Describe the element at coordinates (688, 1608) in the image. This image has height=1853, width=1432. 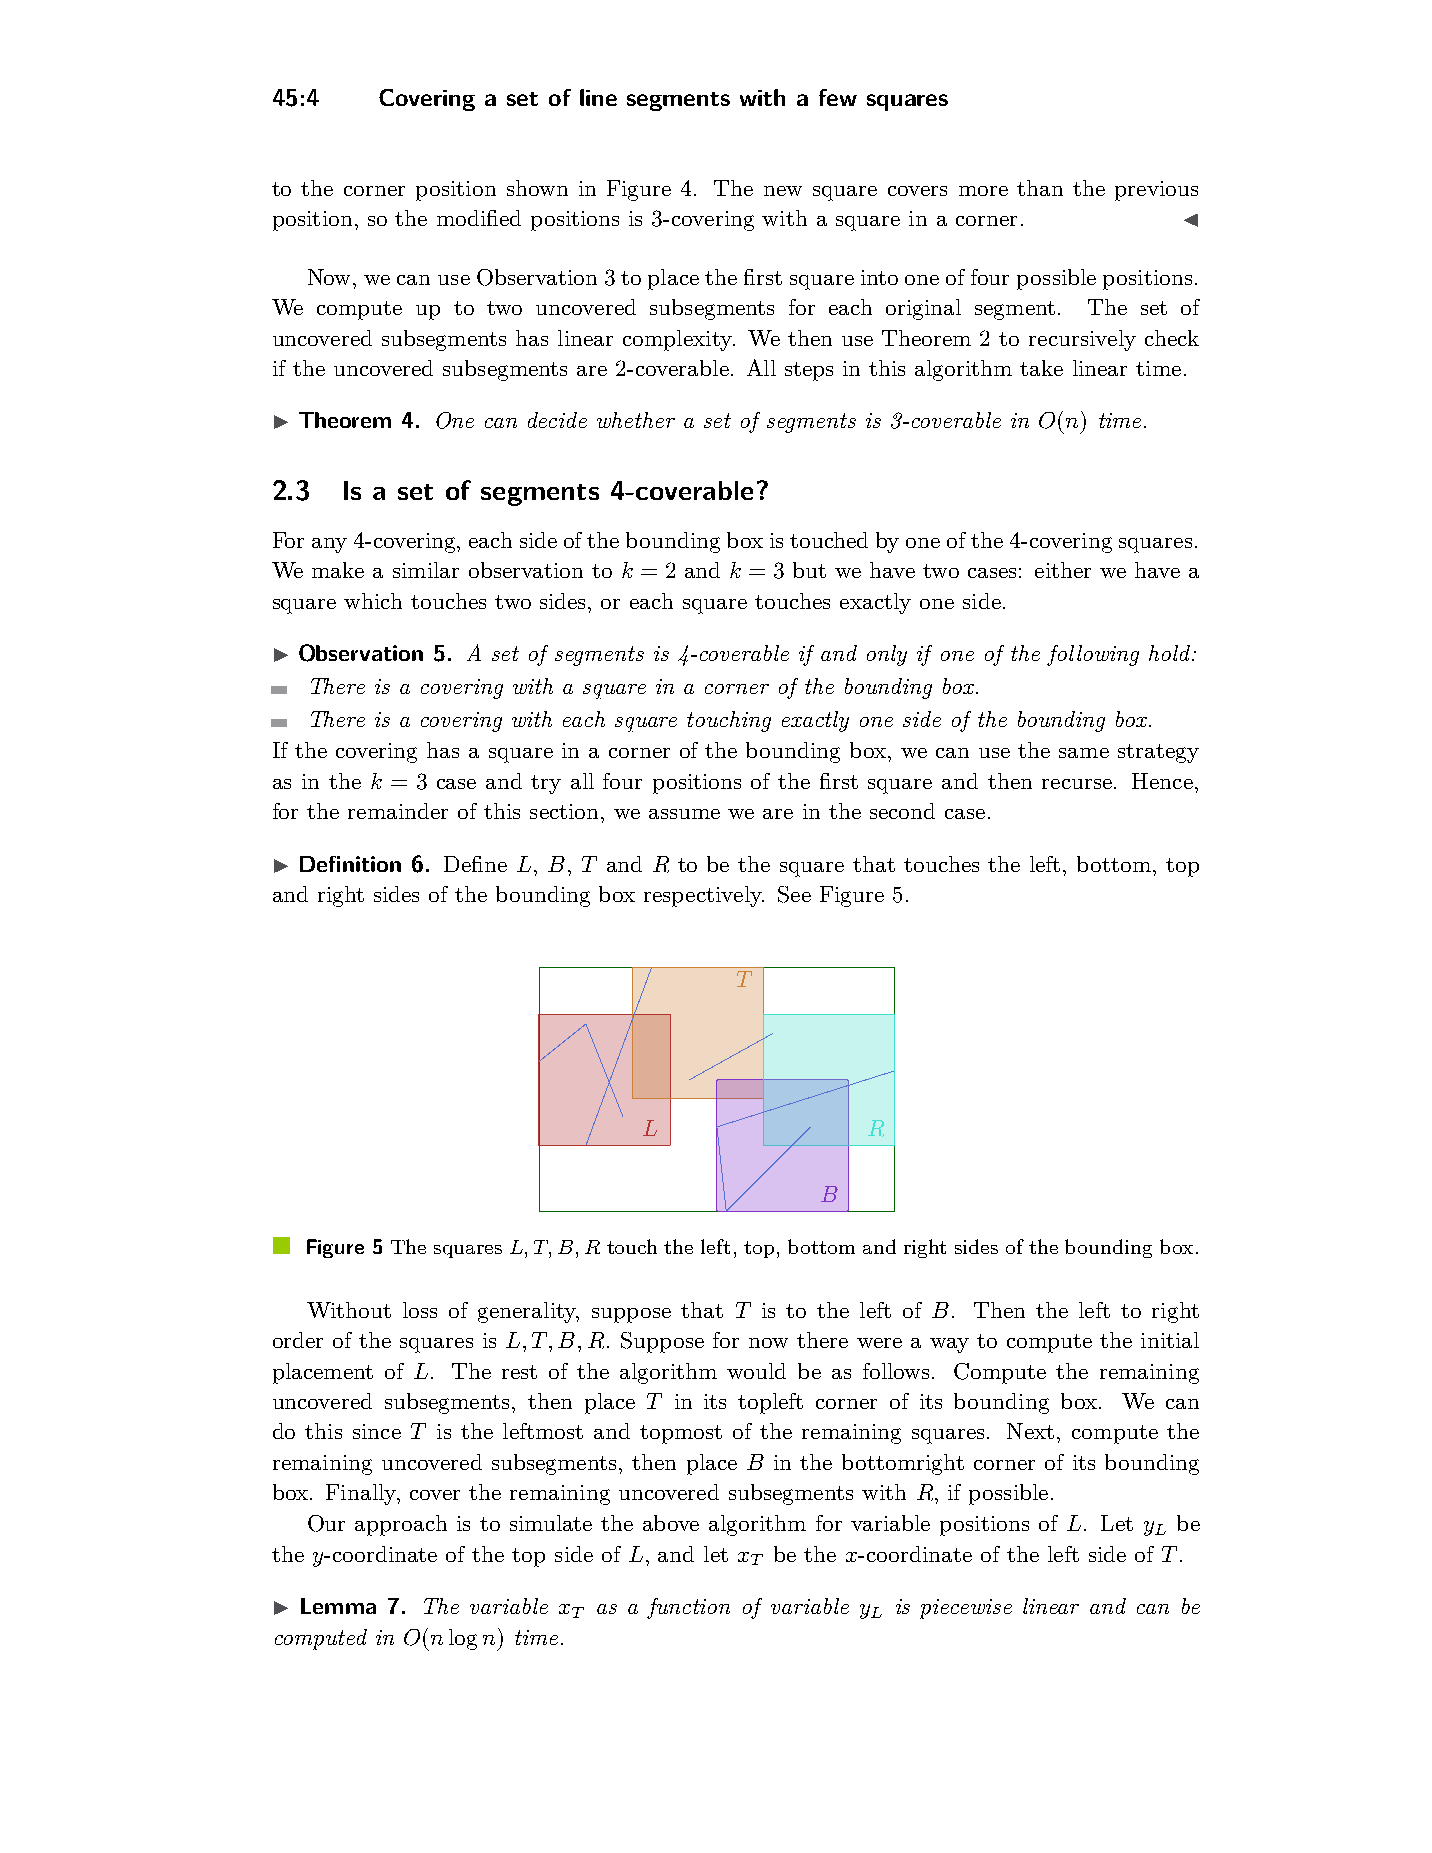
I see `function` at that location.
